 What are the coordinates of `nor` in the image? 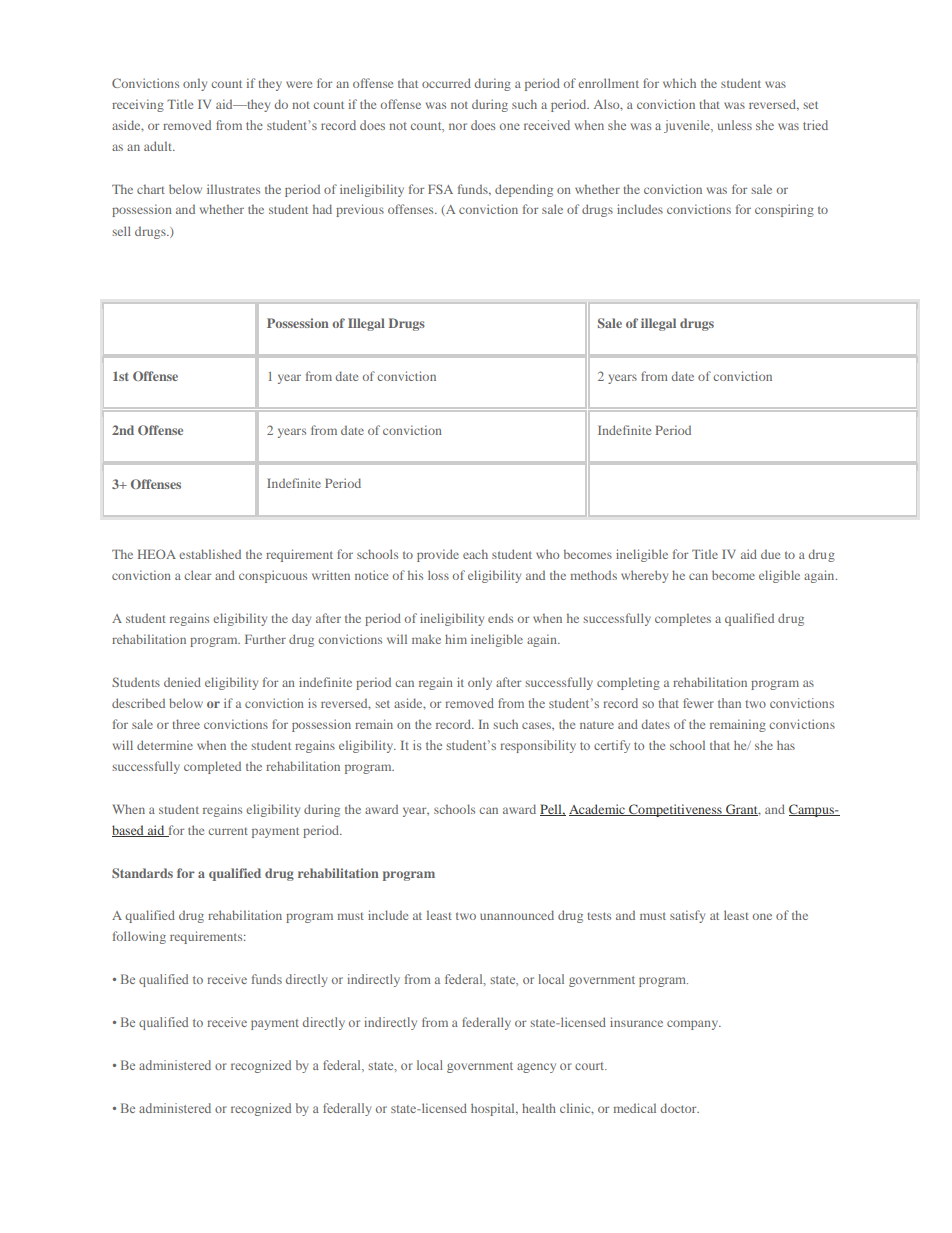 It's located at (458, 126).
